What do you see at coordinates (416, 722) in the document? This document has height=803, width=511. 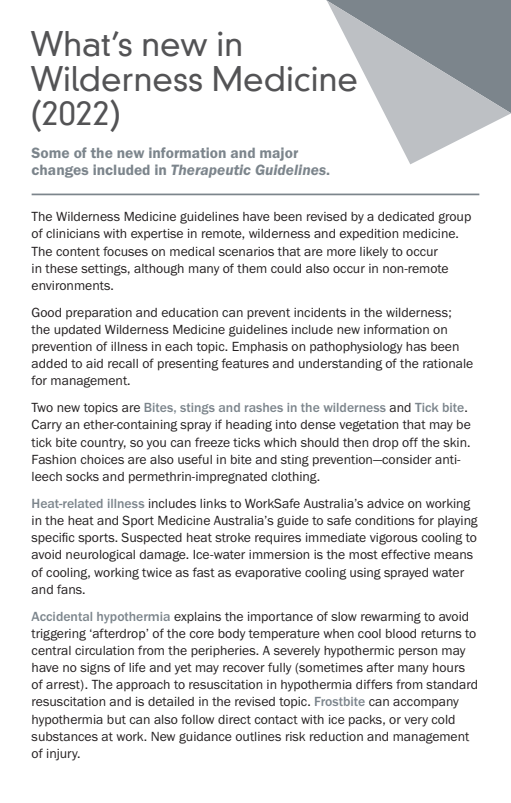 I see `very` at bounding box center [416, 722].
